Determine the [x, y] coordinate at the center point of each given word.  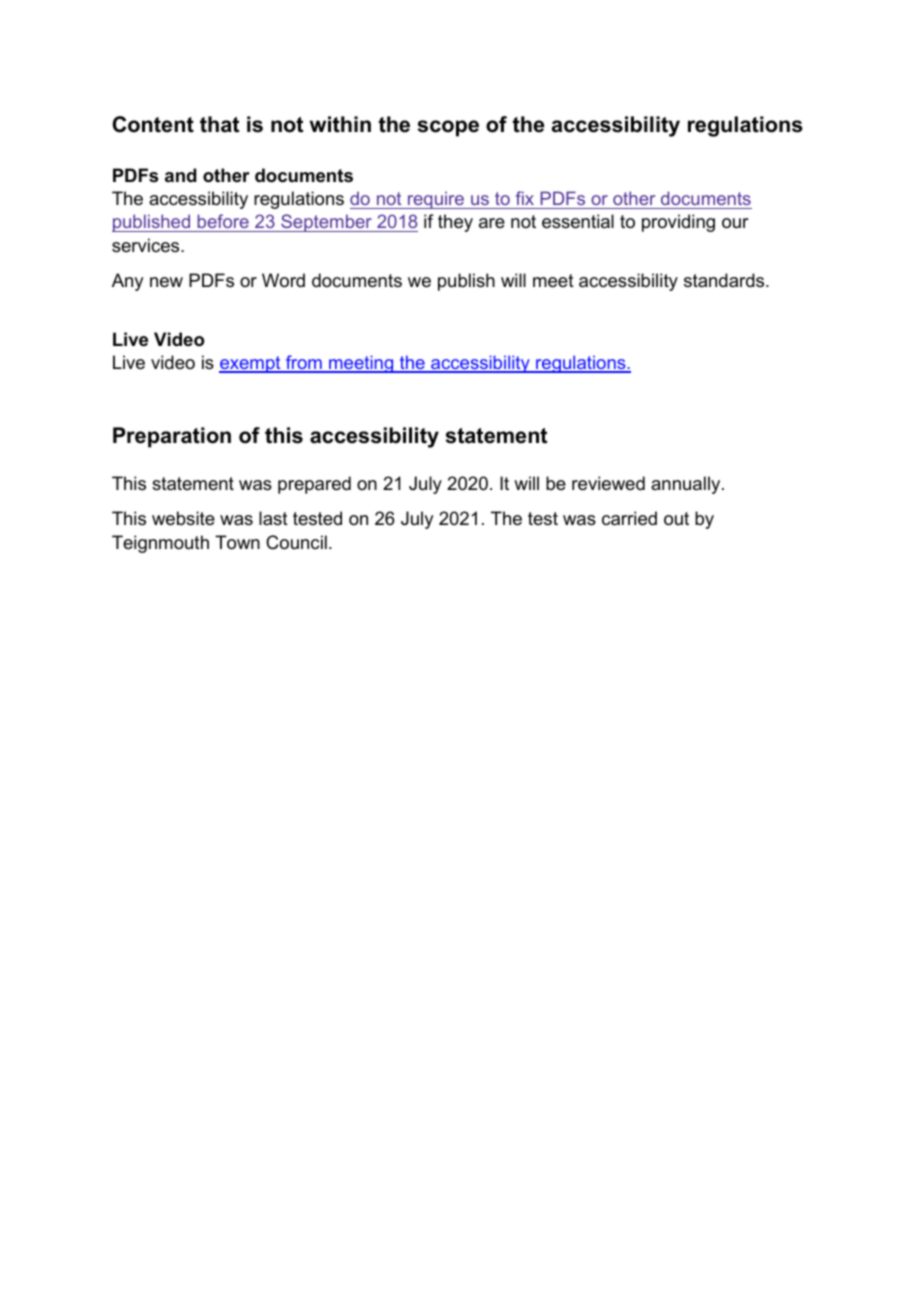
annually [687, 485]
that [219, 124]
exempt [251, 364]
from [304, 363]
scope [448, 128]
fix [525, 198]
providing [678, 223]
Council [296, 542]
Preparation [172, 437]
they [455, 223]
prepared [314, 485]
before [223, 223]
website [183, 518]
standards [725, 280]
